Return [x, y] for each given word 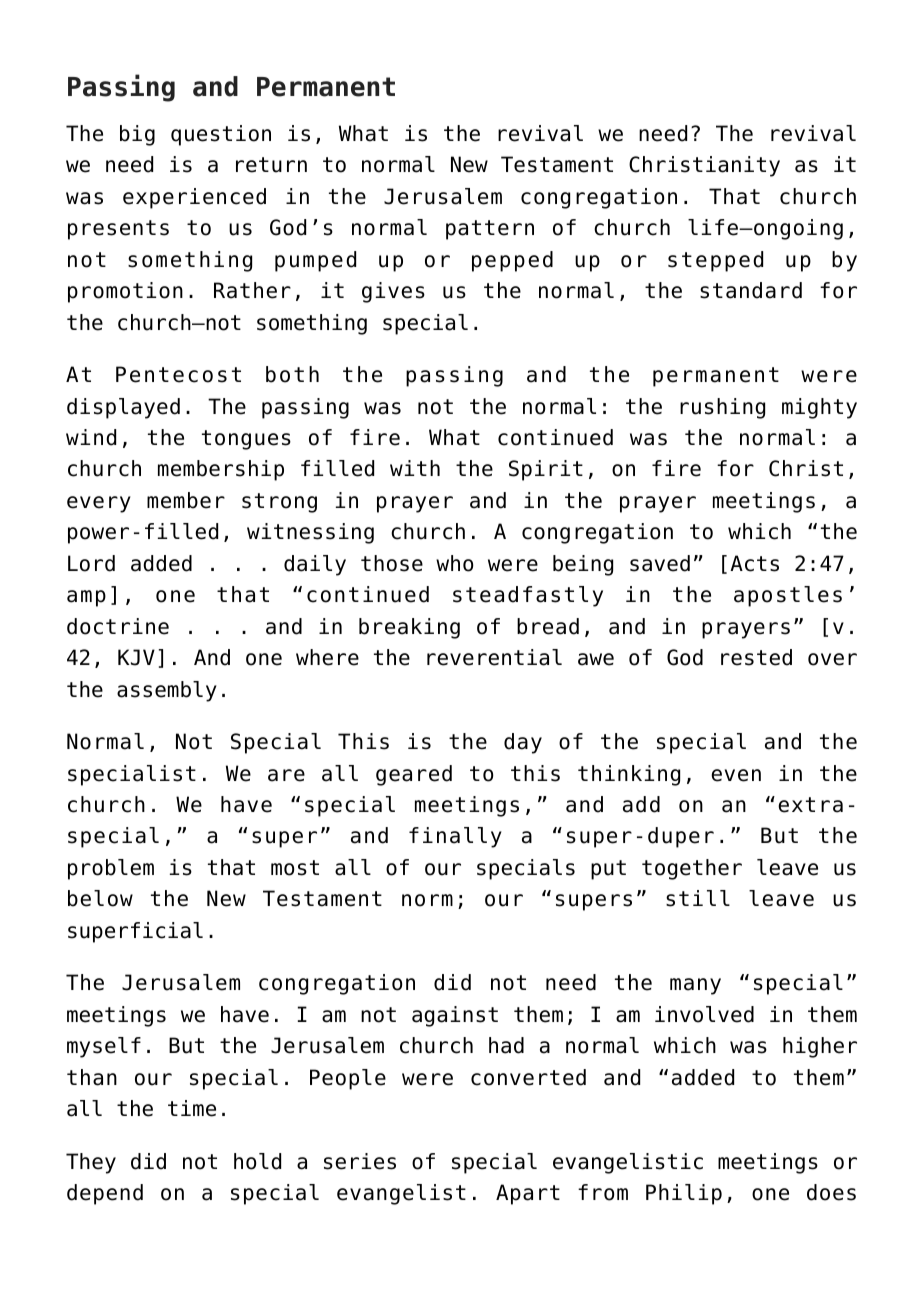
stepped [715, 261]
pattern [490, 230]
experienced [194, 198]
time [192, 1108]
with [415, 468]
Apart [528, 1194]
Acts [754, 563]
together [692, 869]
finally [455, 837]
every [99, 504]
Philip [684, 1194]
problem [111, 869]
